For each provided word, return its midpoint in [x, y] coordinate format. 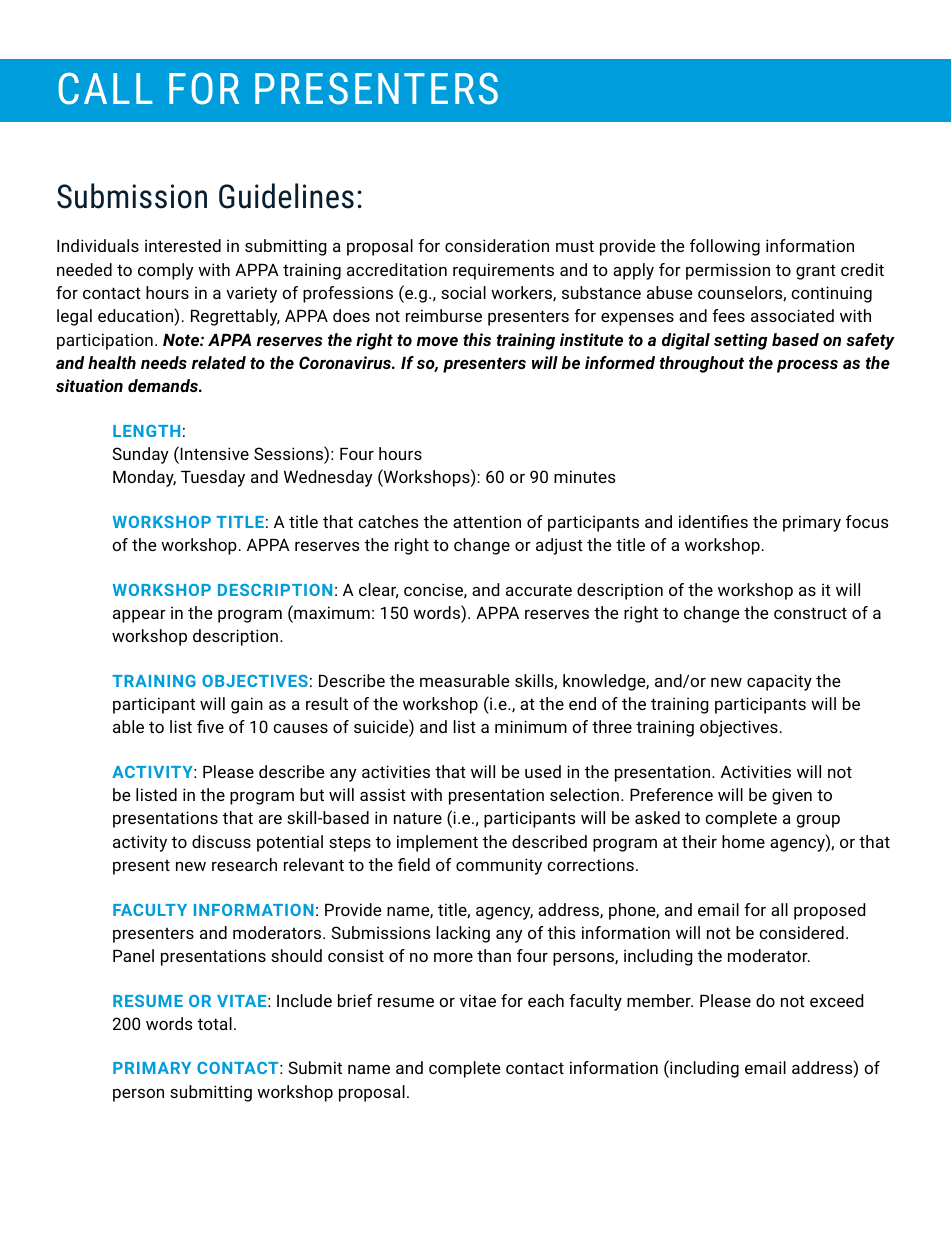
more [453, 957]
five [210, 726]
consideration [497, 245]
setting [740, 341]
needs [164, 362]
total [215, 1023]
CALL [106, 88]
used [543, 771]
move [437, 341]
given [792, 796]
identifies [713, 521]
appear [139, 616]
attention [487, 521]
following [725, 247]
